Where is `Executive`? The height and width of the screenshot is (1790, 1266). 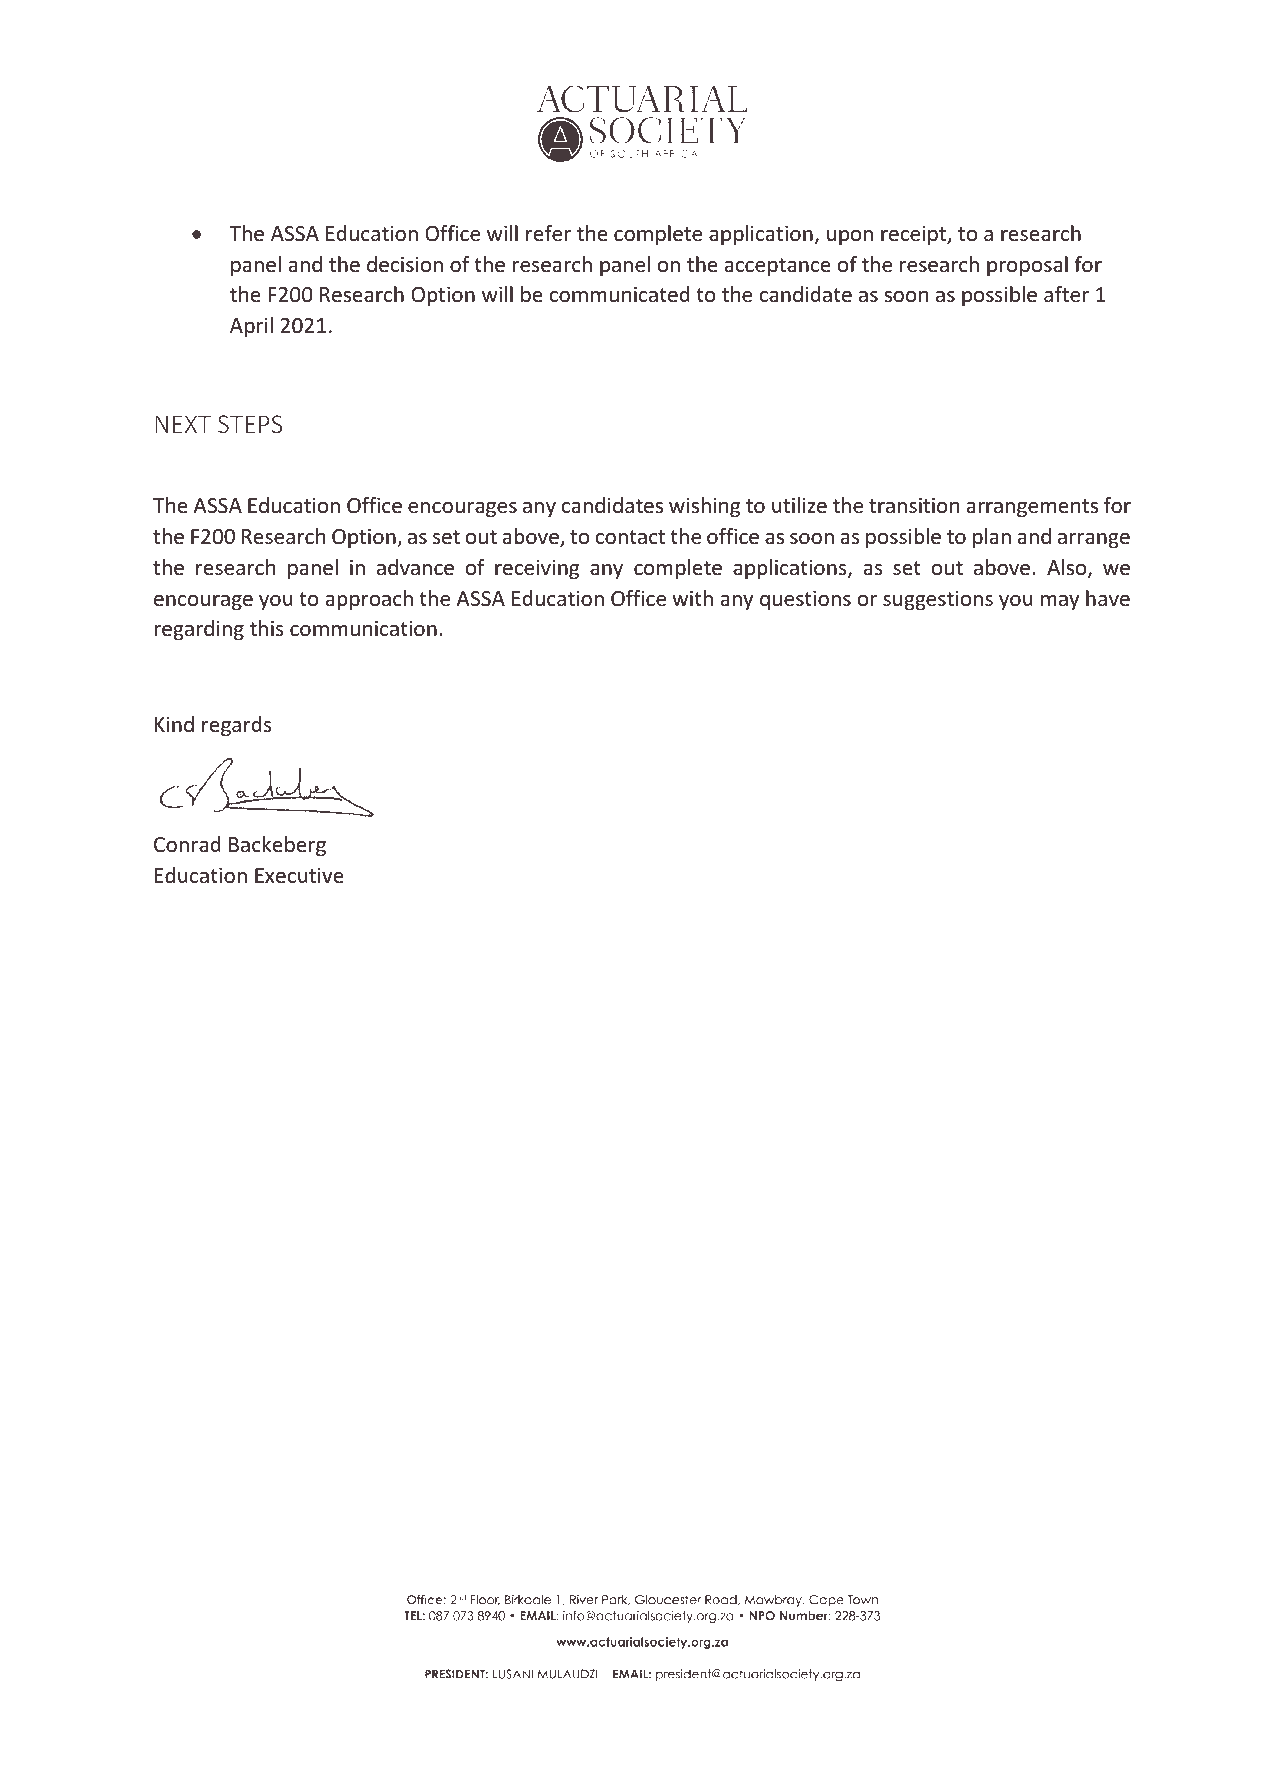 Executive is located at coordinates (299, 876).
